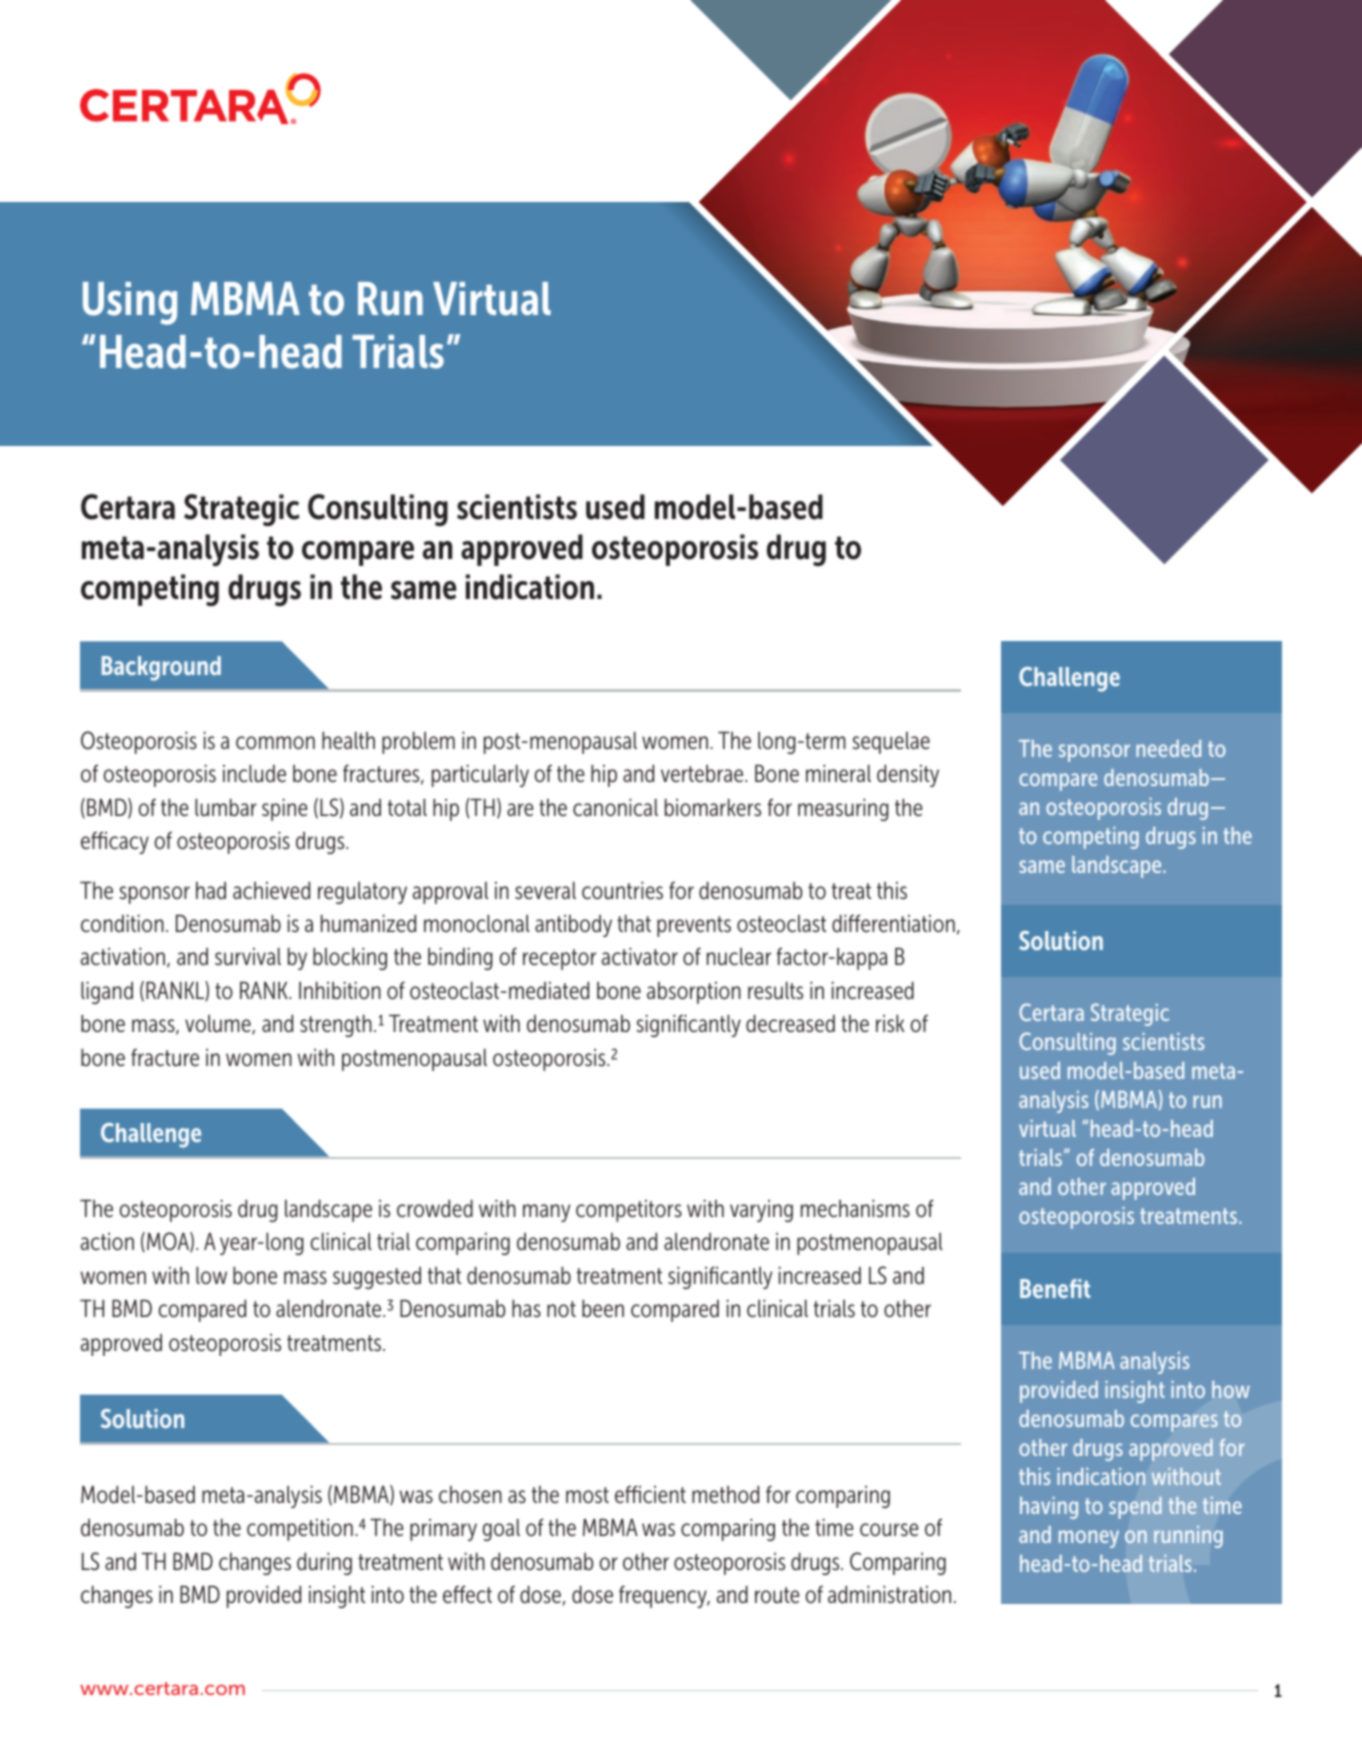 The width and height of the document is (1362, 1763). I want to click on competitors, so click(629, 1211).
